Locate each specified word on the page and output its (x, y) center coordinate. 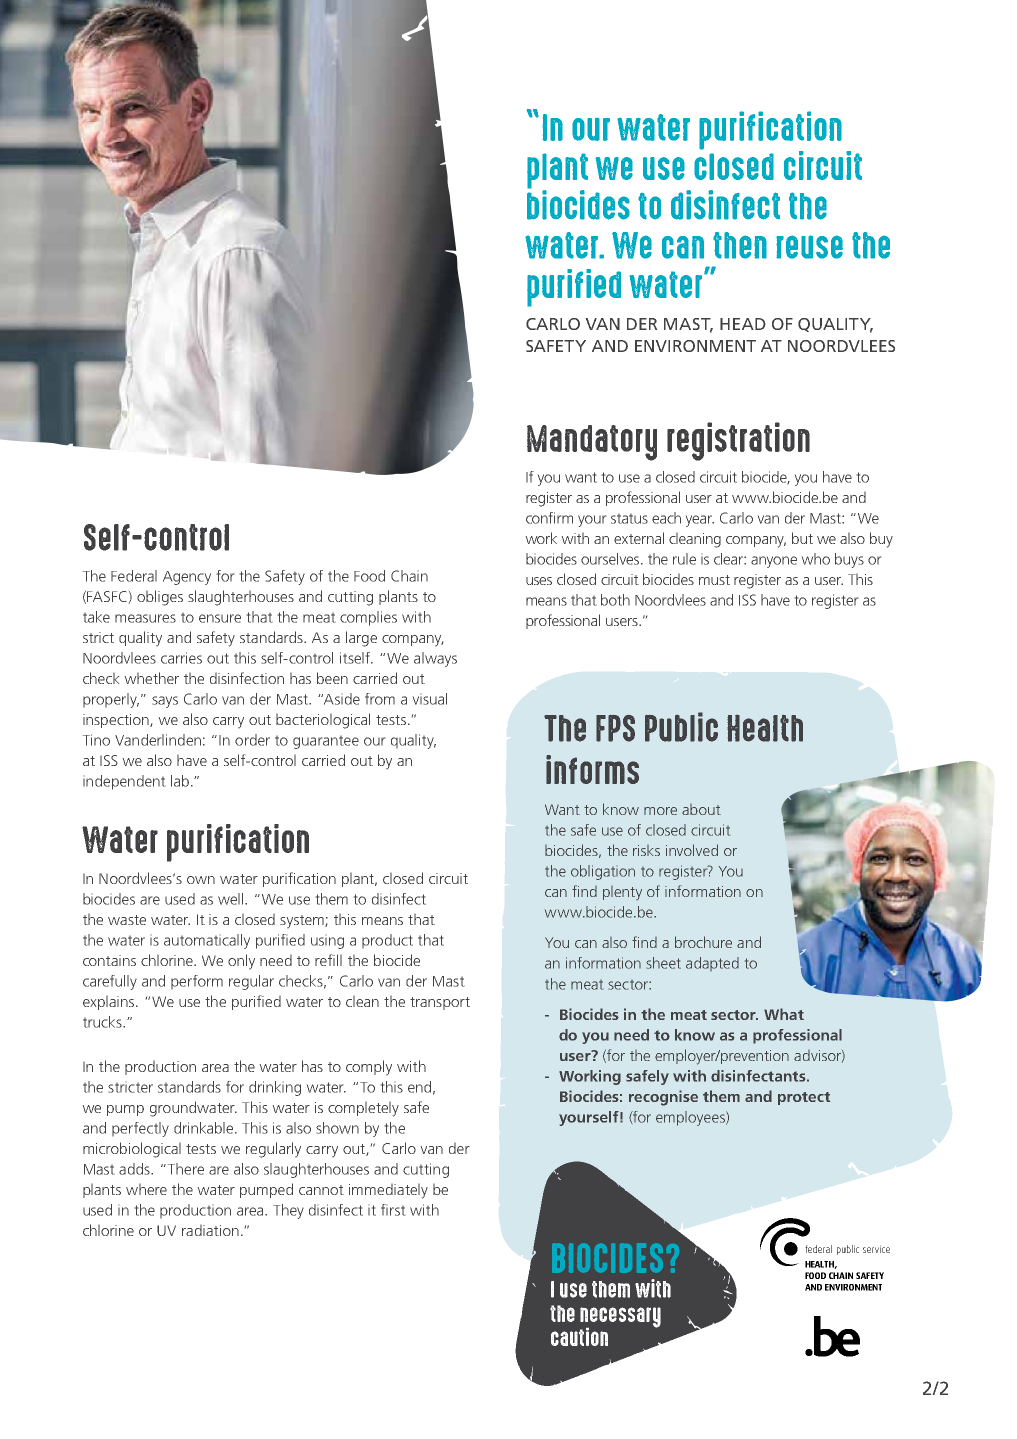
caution (579, 1337)
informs (592, 769)
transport (440, 1003)
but (802, 538)
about (701, 809)
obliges (160, 598)
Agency (187, 578)
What (784, 1014)
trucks (103, 1022)
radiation (210, 1230)
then (740, 245)
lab (180, 781)
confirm (549, 518)
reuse (809, 247)
